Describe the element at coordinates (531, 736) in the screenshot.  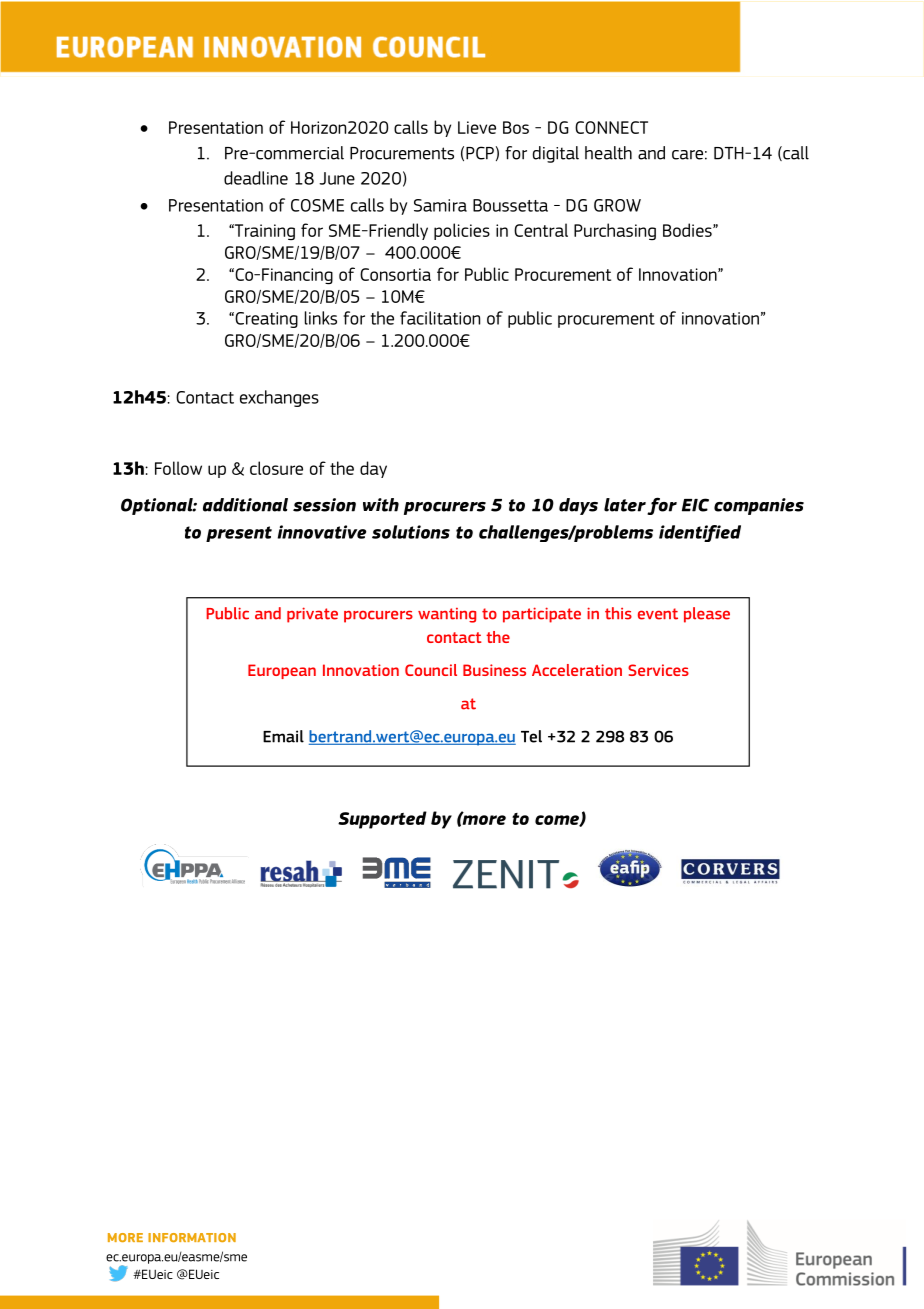
I see `Tel` at that location.
